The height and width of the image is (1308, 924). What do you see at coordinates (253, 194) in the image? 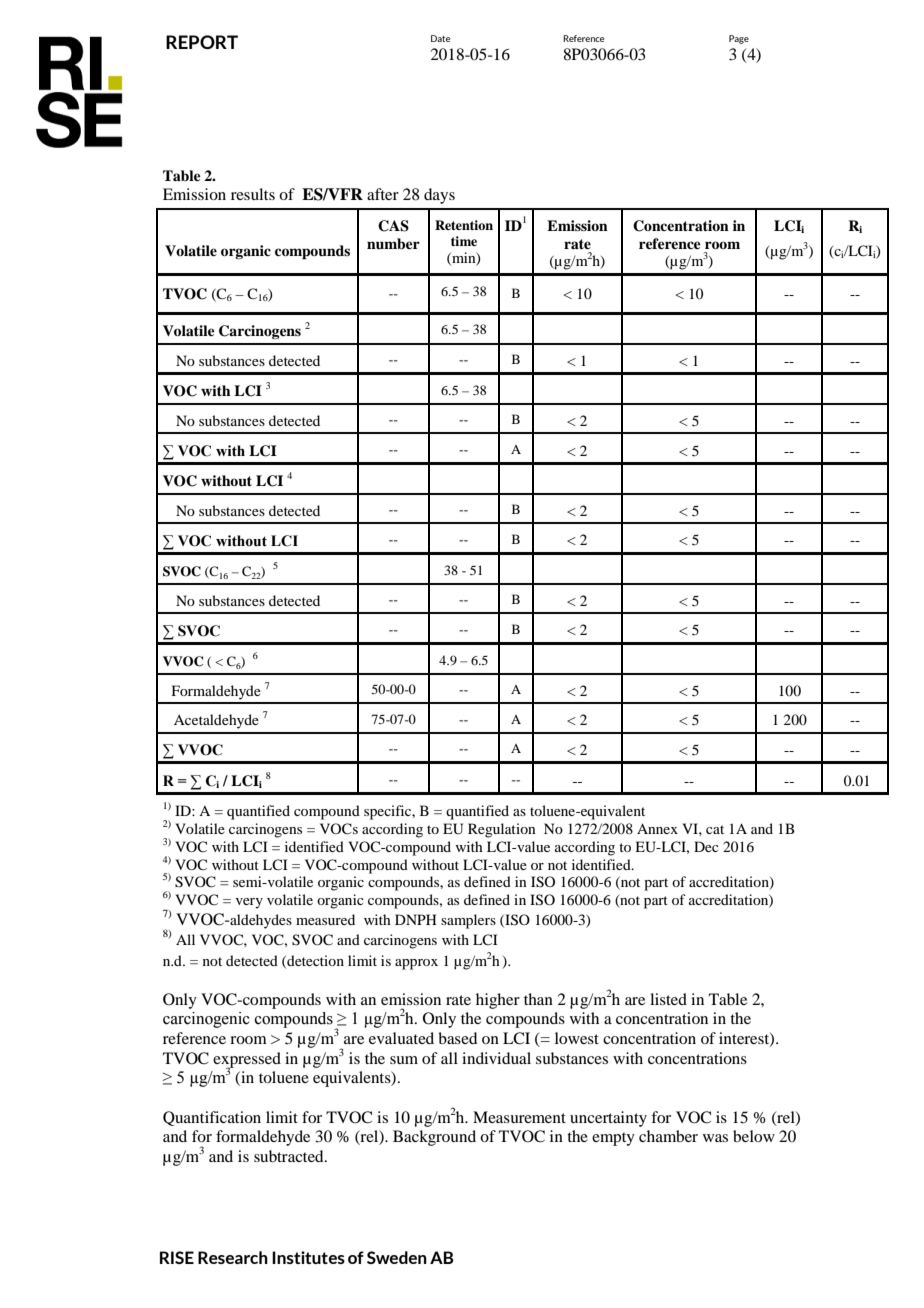
I see `results` at bounding box center [253, 194].
